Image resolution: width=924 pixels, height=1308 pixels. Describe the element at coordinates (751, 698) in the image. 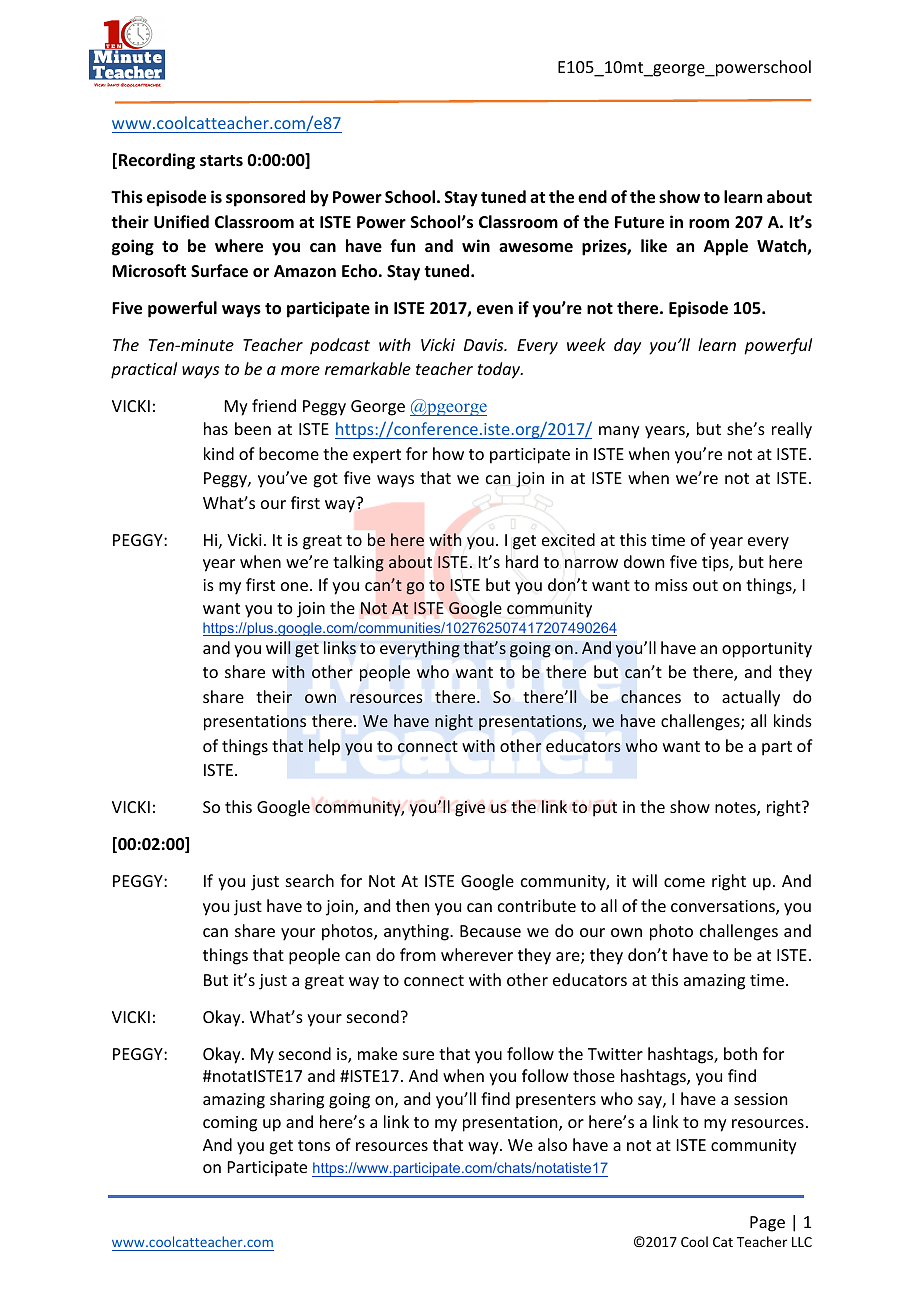

I see `actually` at that location.
